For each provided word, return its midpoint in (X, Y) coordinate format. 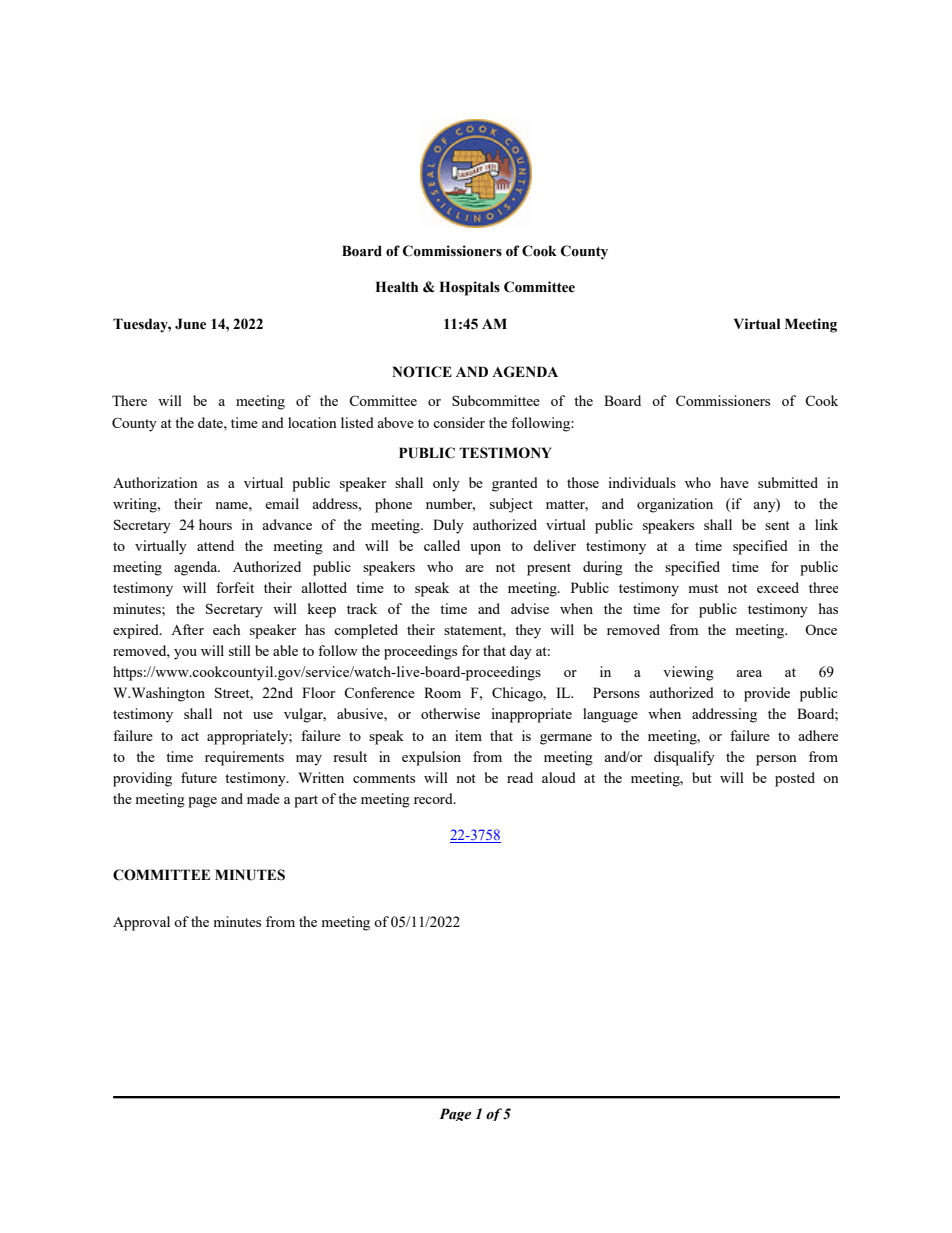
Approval (141, 923)
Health (396, 287)
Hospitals (469, 288)
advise (530, 608)
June (190, 324)
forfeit (235, 587)
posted (795, 779)
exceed (778, 587)
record (434, 798)
